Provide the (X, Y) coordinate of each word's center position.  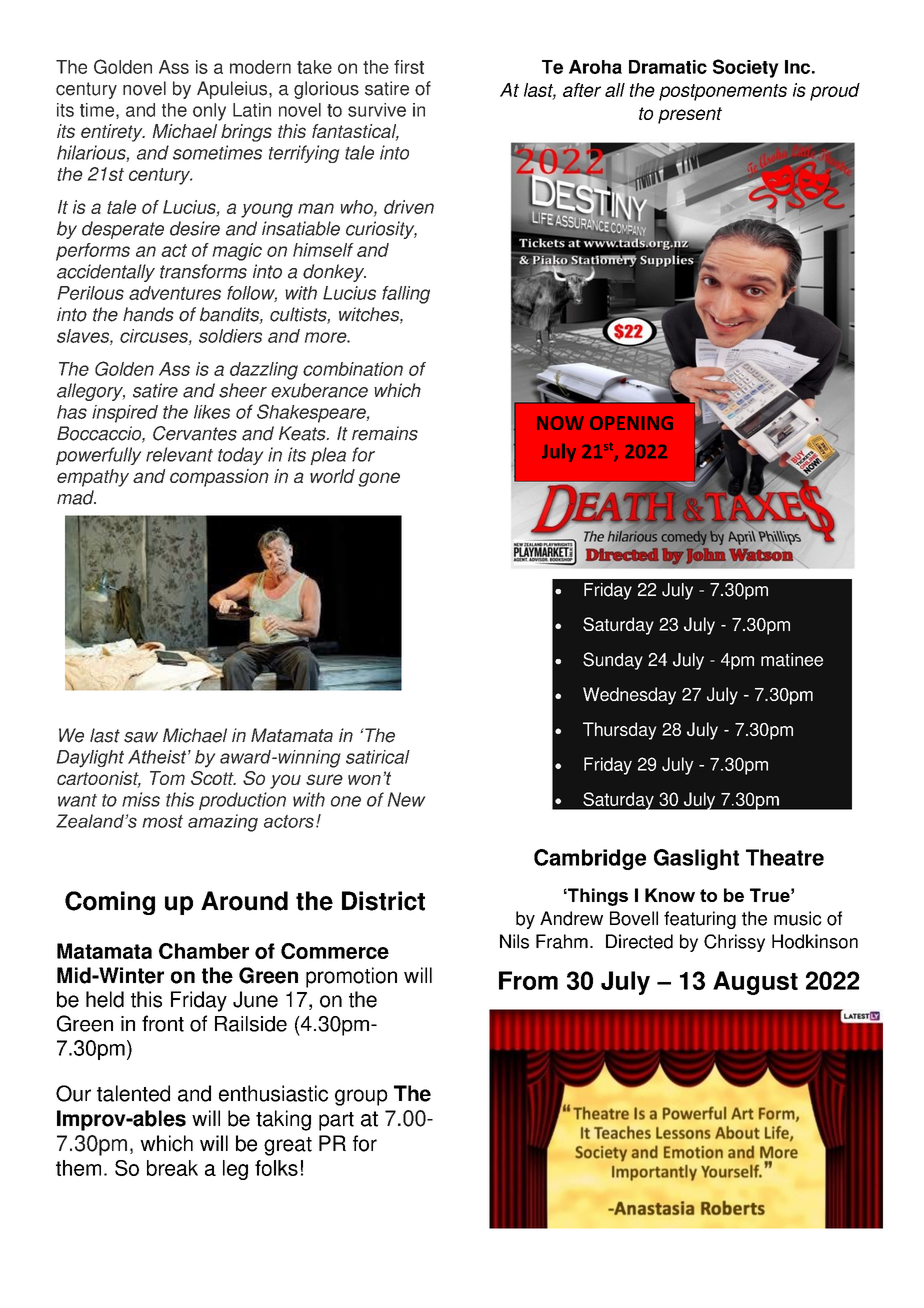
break (172, 1168)
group (361, 1097)
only (209, 112)
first (409, 67)
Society (746, 68)
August (755, 983)
